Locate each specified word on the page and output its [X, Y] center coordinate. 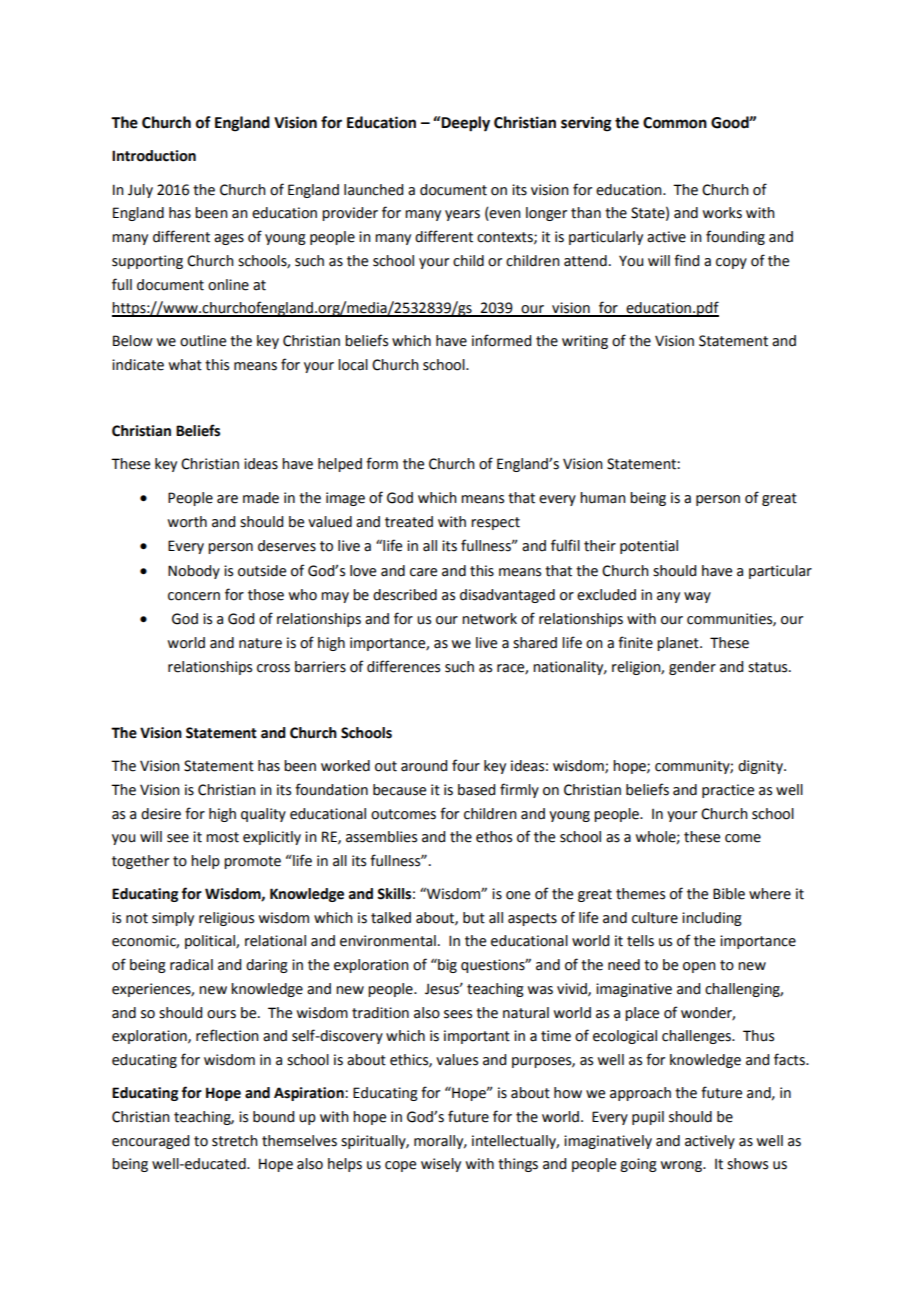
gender [692, 668]
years [462, 215]
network [489, 619]
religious [226, 919]
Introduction [154, 156]
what [185, 365]
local [353, 365]
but [474, 918]
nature [260, 643]
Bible [729, 894]
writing [585, 342]
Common [675, 123]
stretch [235, 1141]
